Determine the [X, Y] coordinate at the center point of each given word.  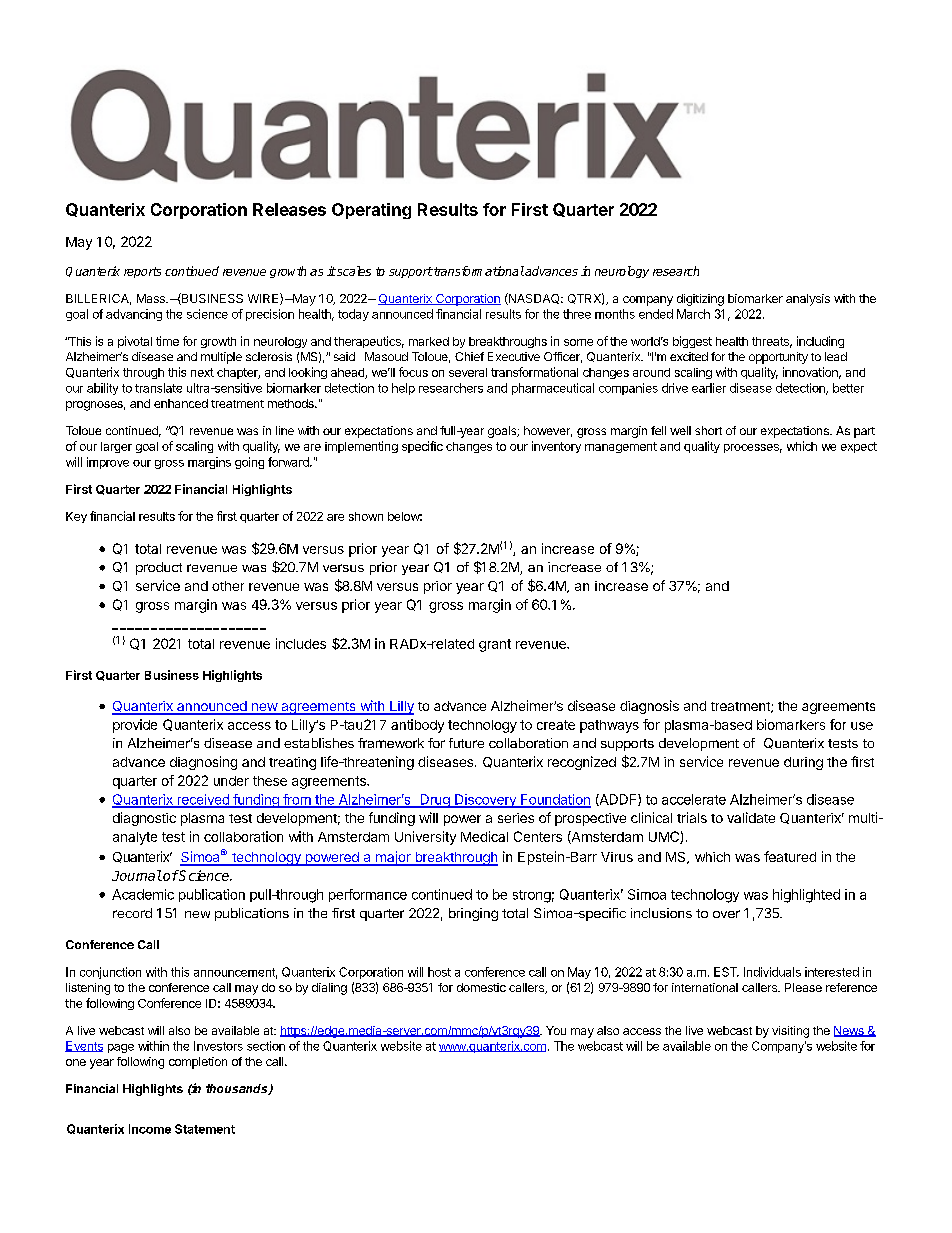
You [556, 1030]
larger [116, 447]
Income [150, 1129]
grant [495, 645]
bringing [473, 914]
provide [135, 726]
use [862, 726]
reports [142, 272]
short [708, 430]
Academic [143, 894]
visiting [790, 1032]
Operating [371, 211]
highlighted [806, 896]
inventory [556, 447]
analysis [808, 300]
